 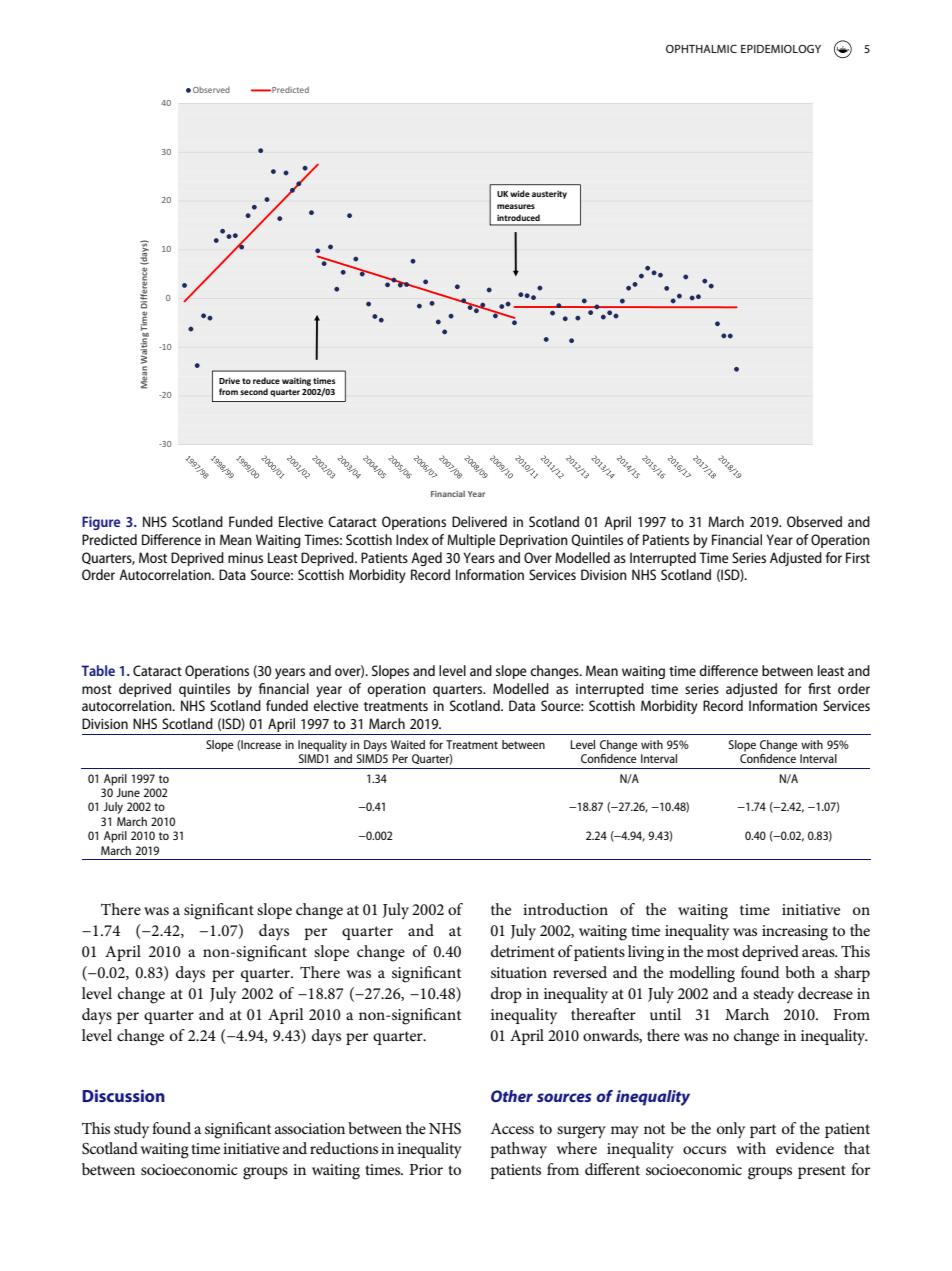 What do you see at coordinates (781, 48) in the screenshot?
I see `EPIDEMIOLOGY` at bounding box center [781, 48].
